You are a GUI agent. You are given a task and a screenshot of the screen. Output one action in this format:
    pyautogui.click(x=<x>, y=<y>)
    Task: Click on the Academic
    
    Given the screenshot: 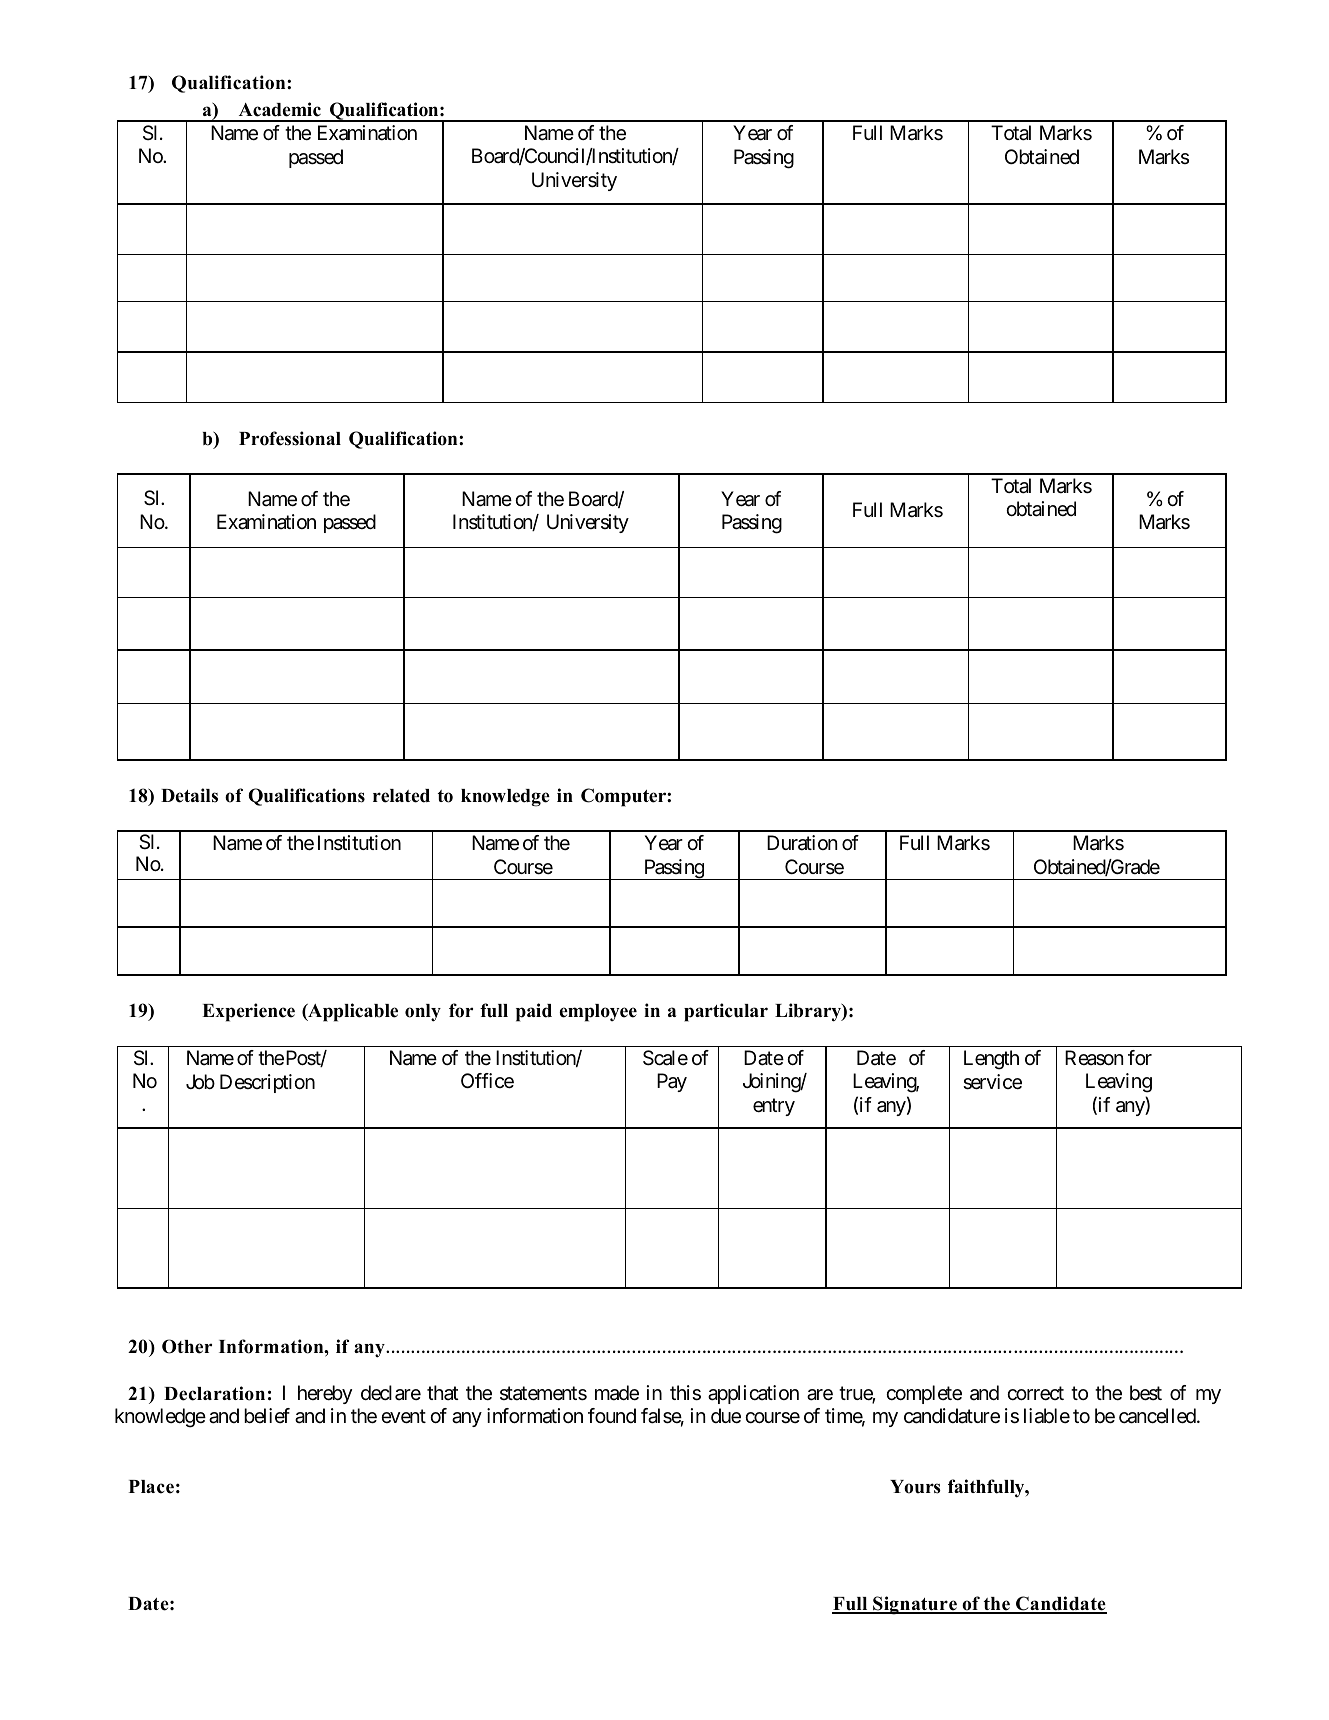 What is the action you would take?
    pyautogui.click(x=280, y=109)
